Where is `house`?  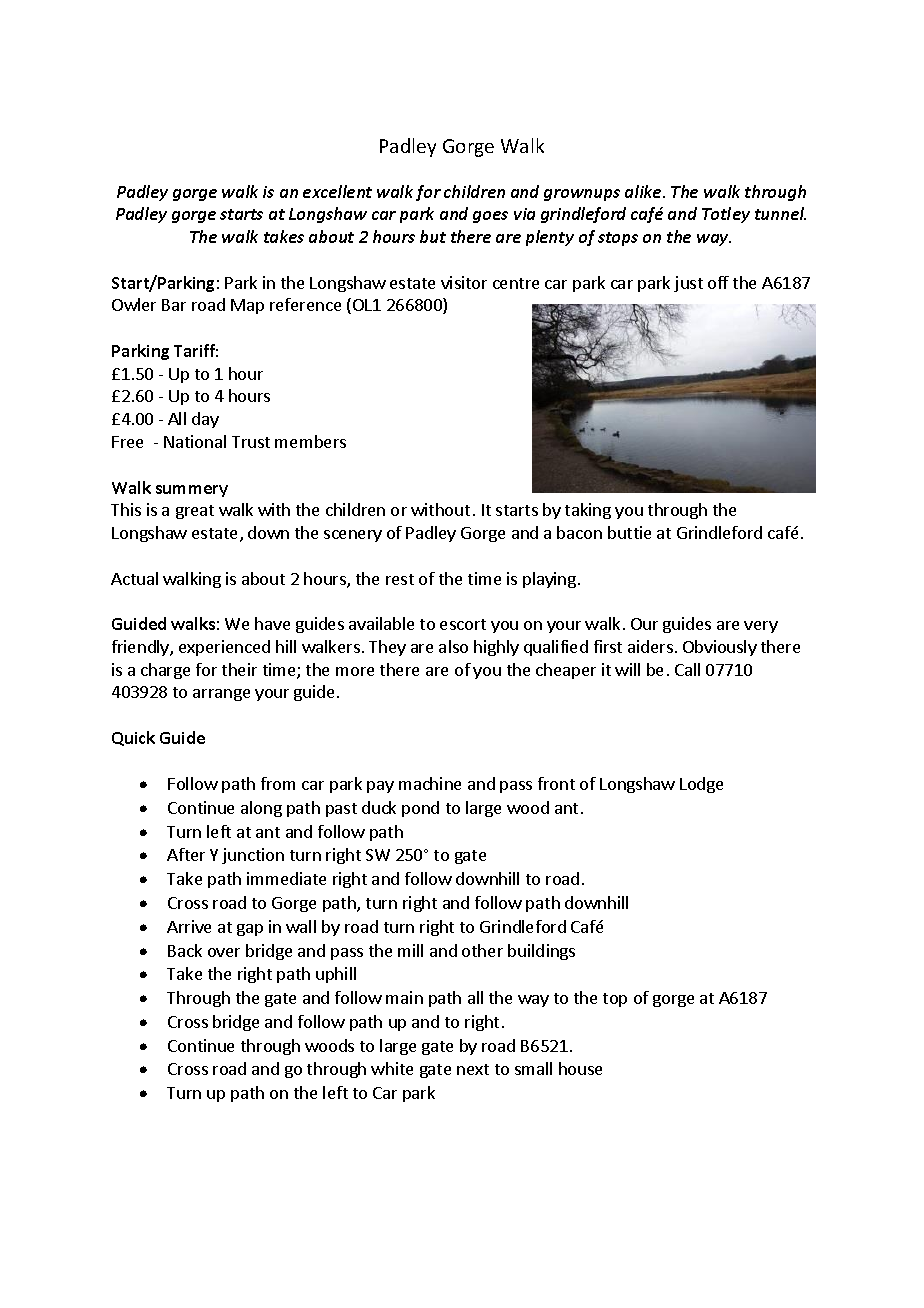
house is located at coordinates (580, 1068).
